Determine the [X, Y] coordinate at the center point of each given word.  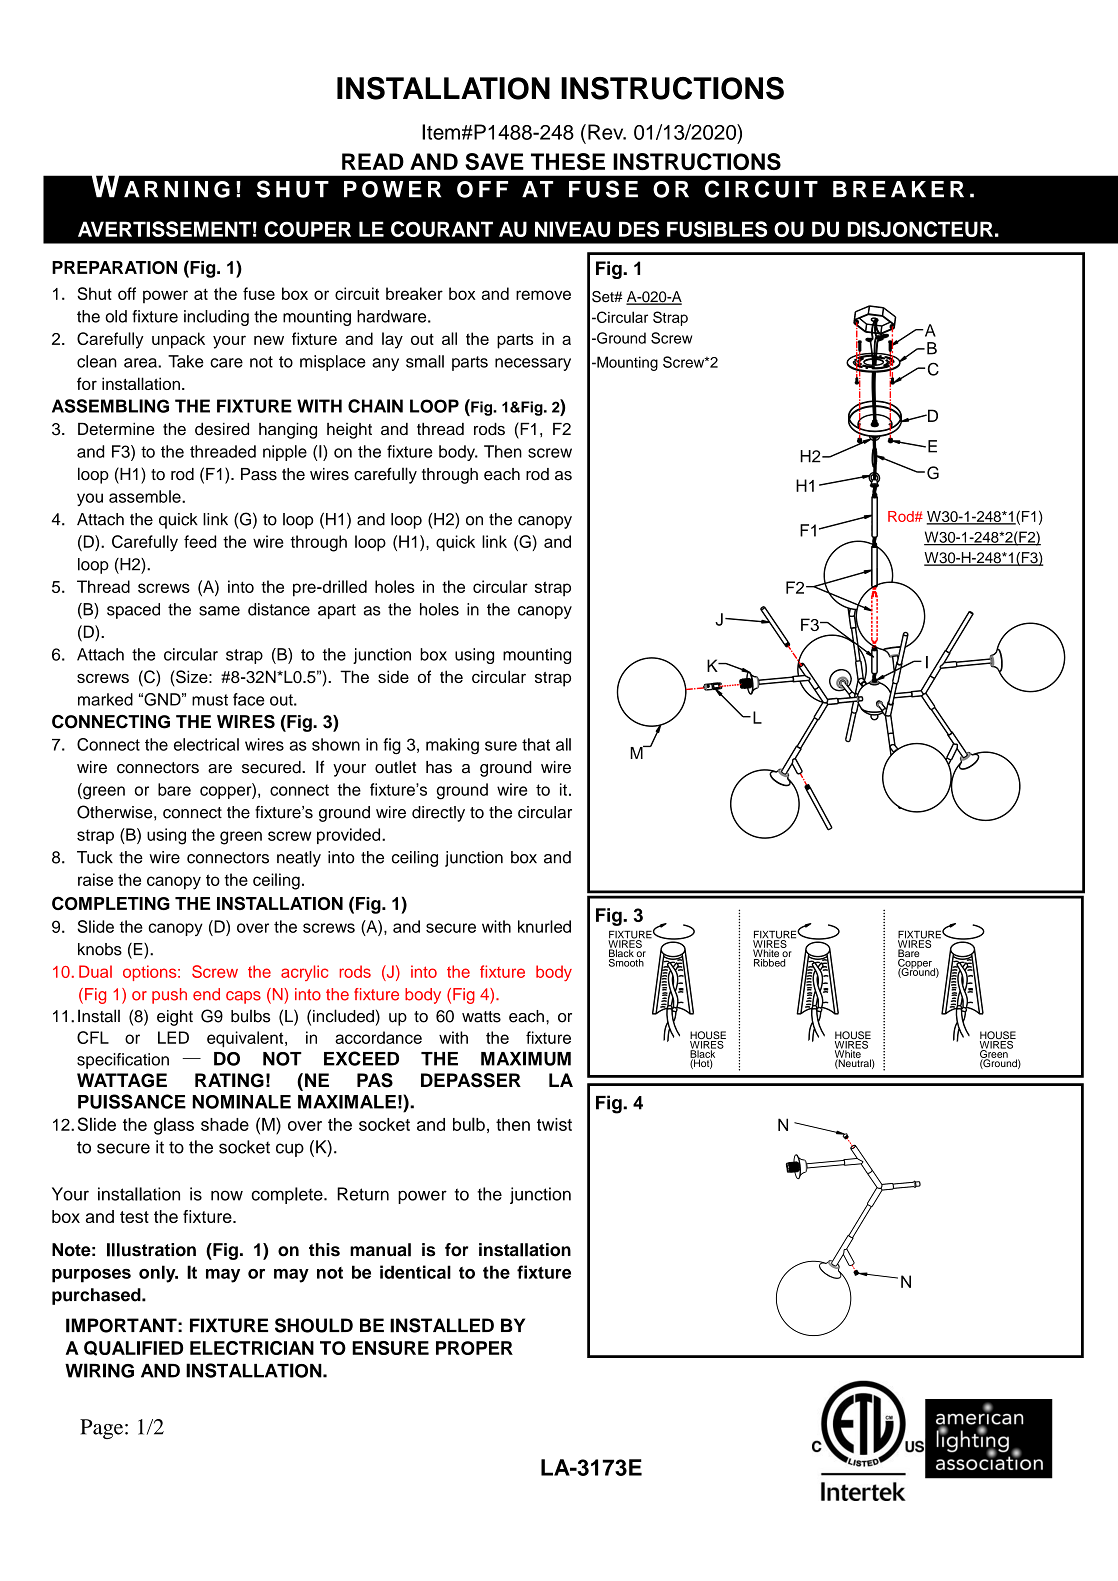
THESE [568, 161]
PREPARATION [114, 267]
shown [336, 744]
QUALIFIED [133, 1348]
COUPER [307, 229]
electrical [206, 744]
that [536, 744]
